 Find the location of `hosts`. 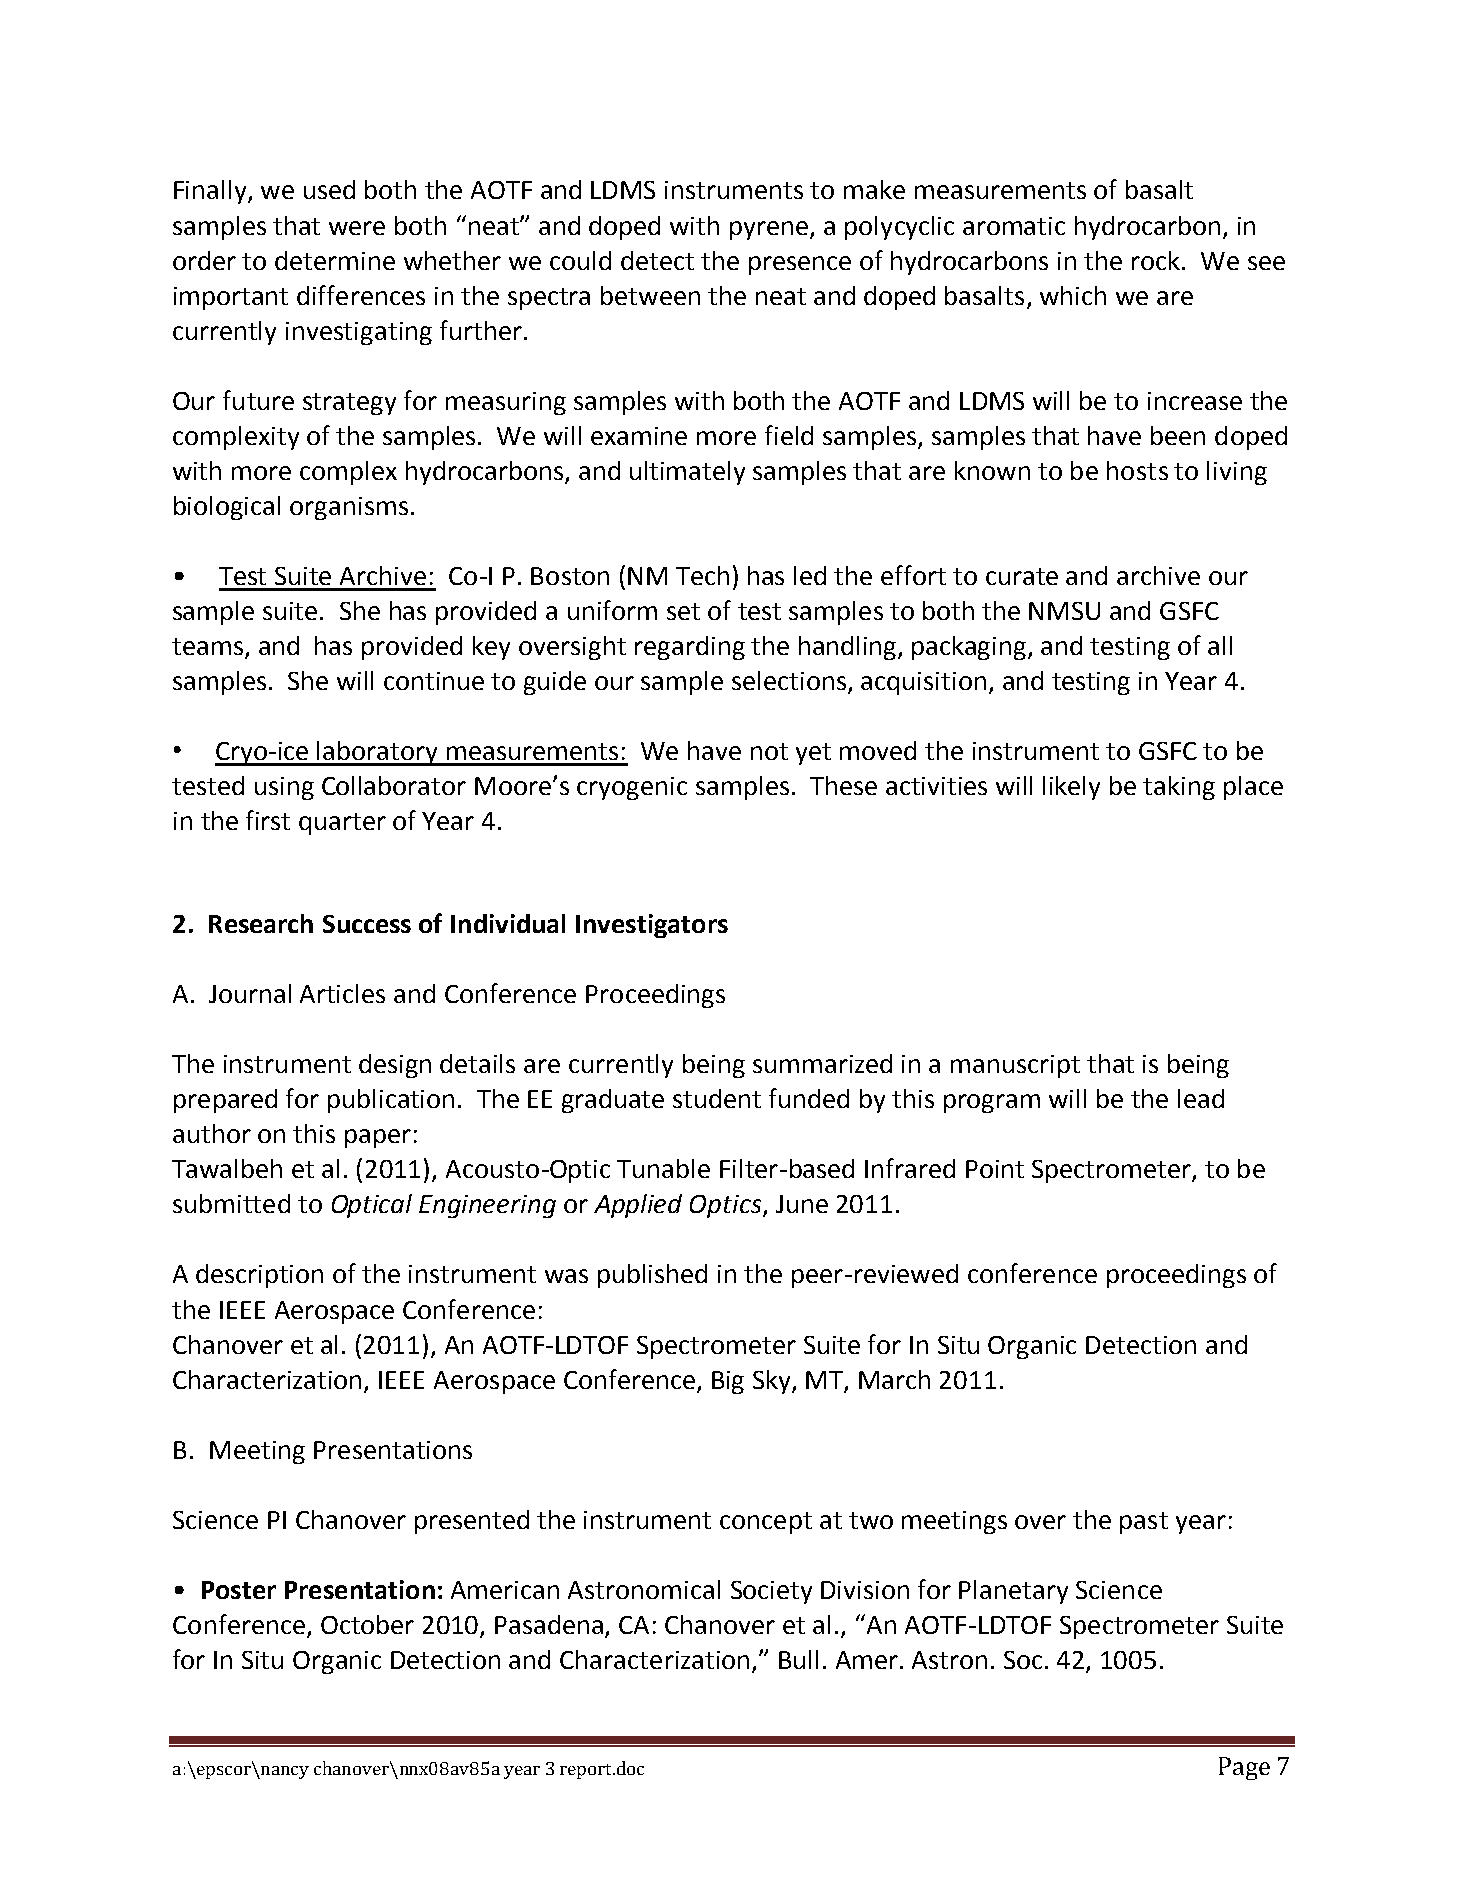

hosts is located at coordinates (1137, 470).
